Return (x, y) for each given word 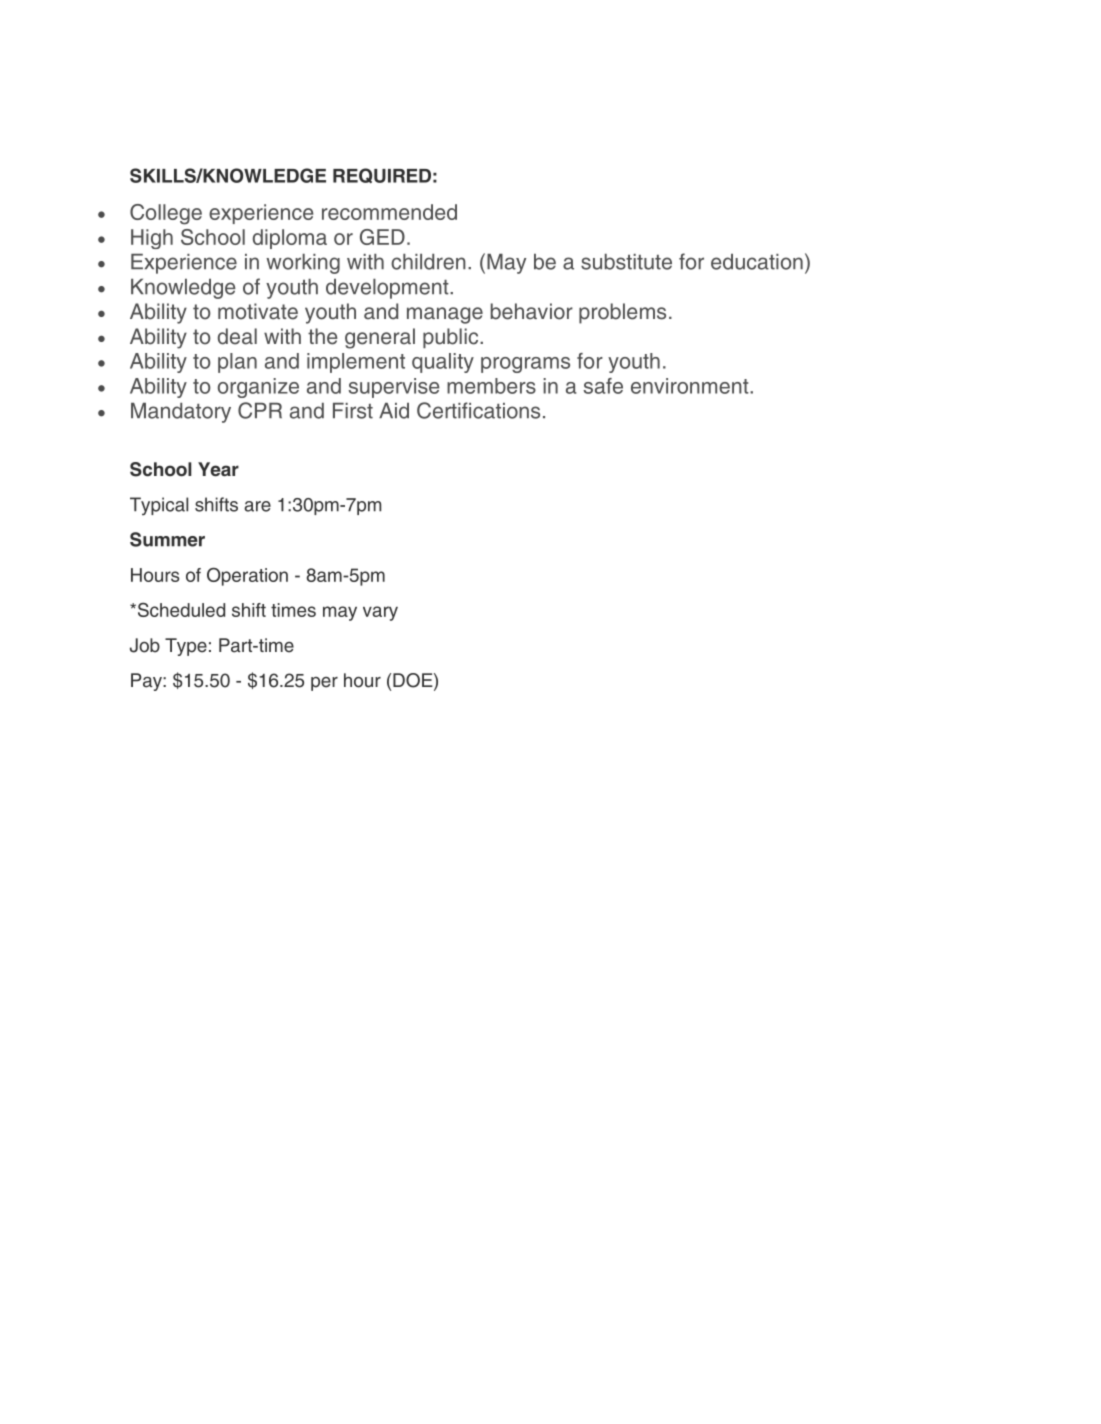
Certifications (478, 410)
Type (186, 647)
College (166, 214)
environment (691, 386)
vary (380, 613)
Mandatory (181, 413)
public (452, 338)
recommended (389, 212)
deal (237, 336)
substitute (626, 262)
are (257, 506)
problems (622, 313)
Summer (167, 539)
